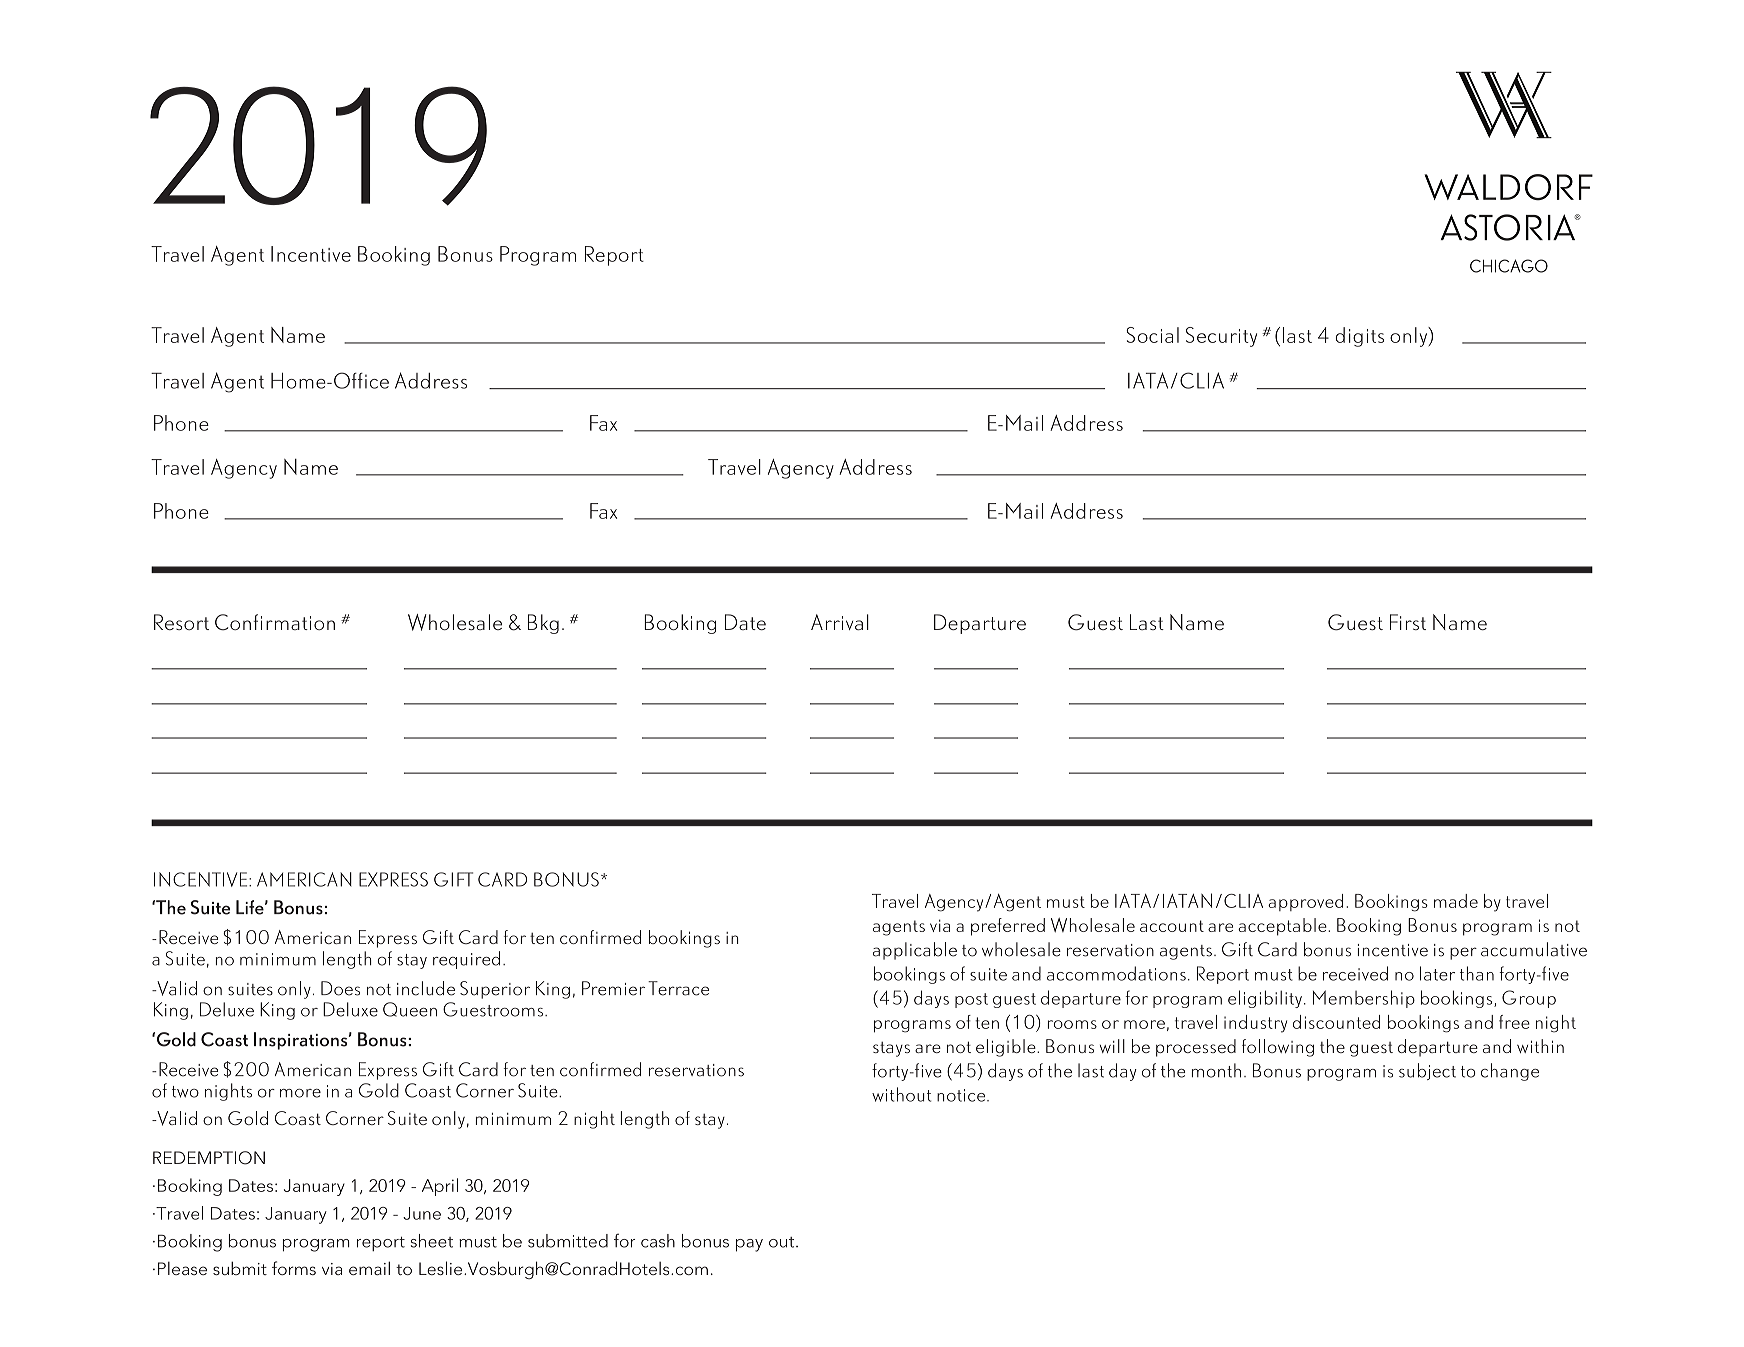 The height and width of the page is (1347, 1744). What do you see at coordinates (915, 951) in the page?
I see `applicable` at bounding box center [915, 951].
